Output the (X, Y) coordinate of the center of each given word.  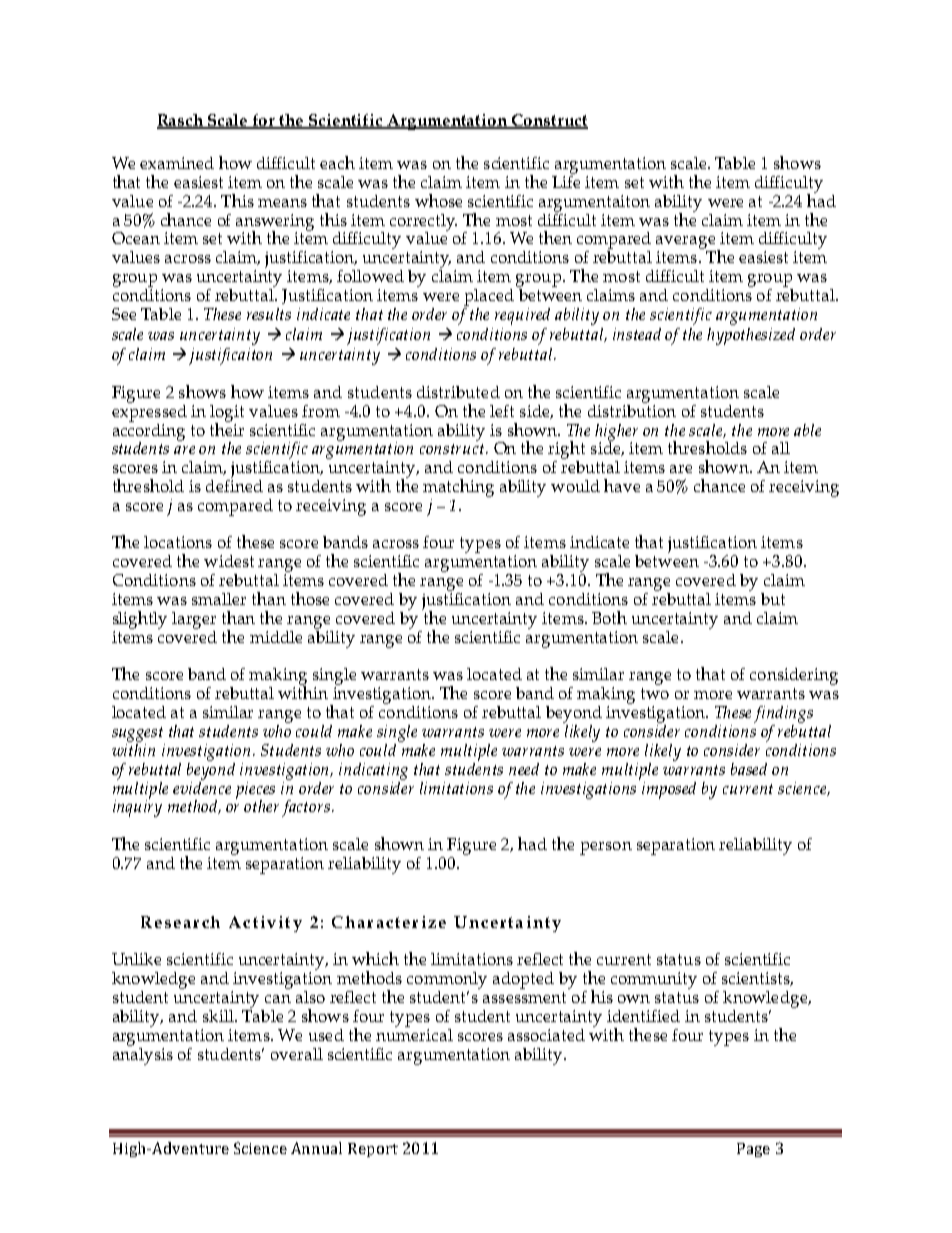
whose (438, 200)
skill (219, 1016)
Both (609, 617)
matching (458, 488)
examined (177, 163)
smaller (219, 599)
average (687, 243)
